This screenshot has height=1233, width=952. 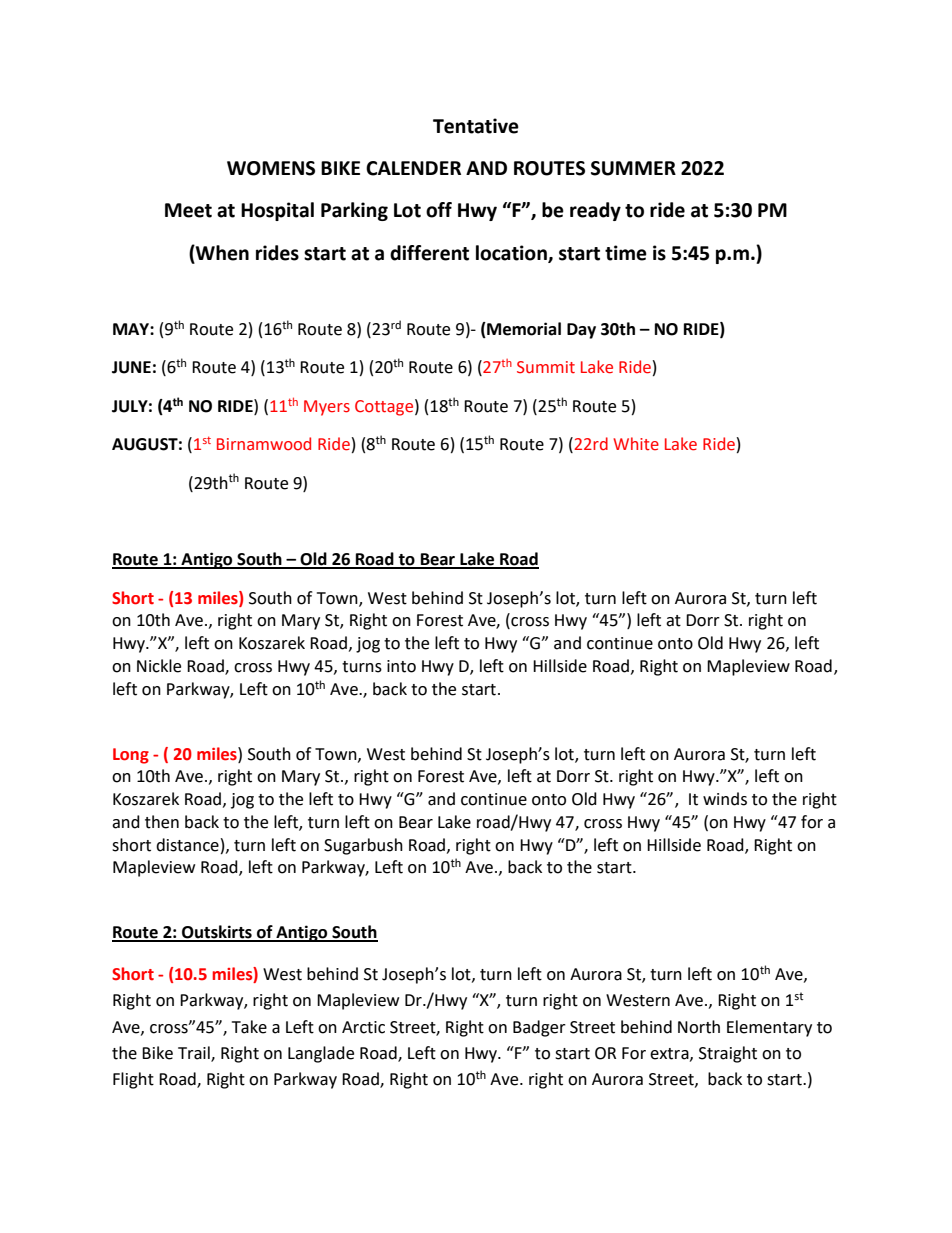 I want to click on CALENDER, so click(x=413, y=168).
